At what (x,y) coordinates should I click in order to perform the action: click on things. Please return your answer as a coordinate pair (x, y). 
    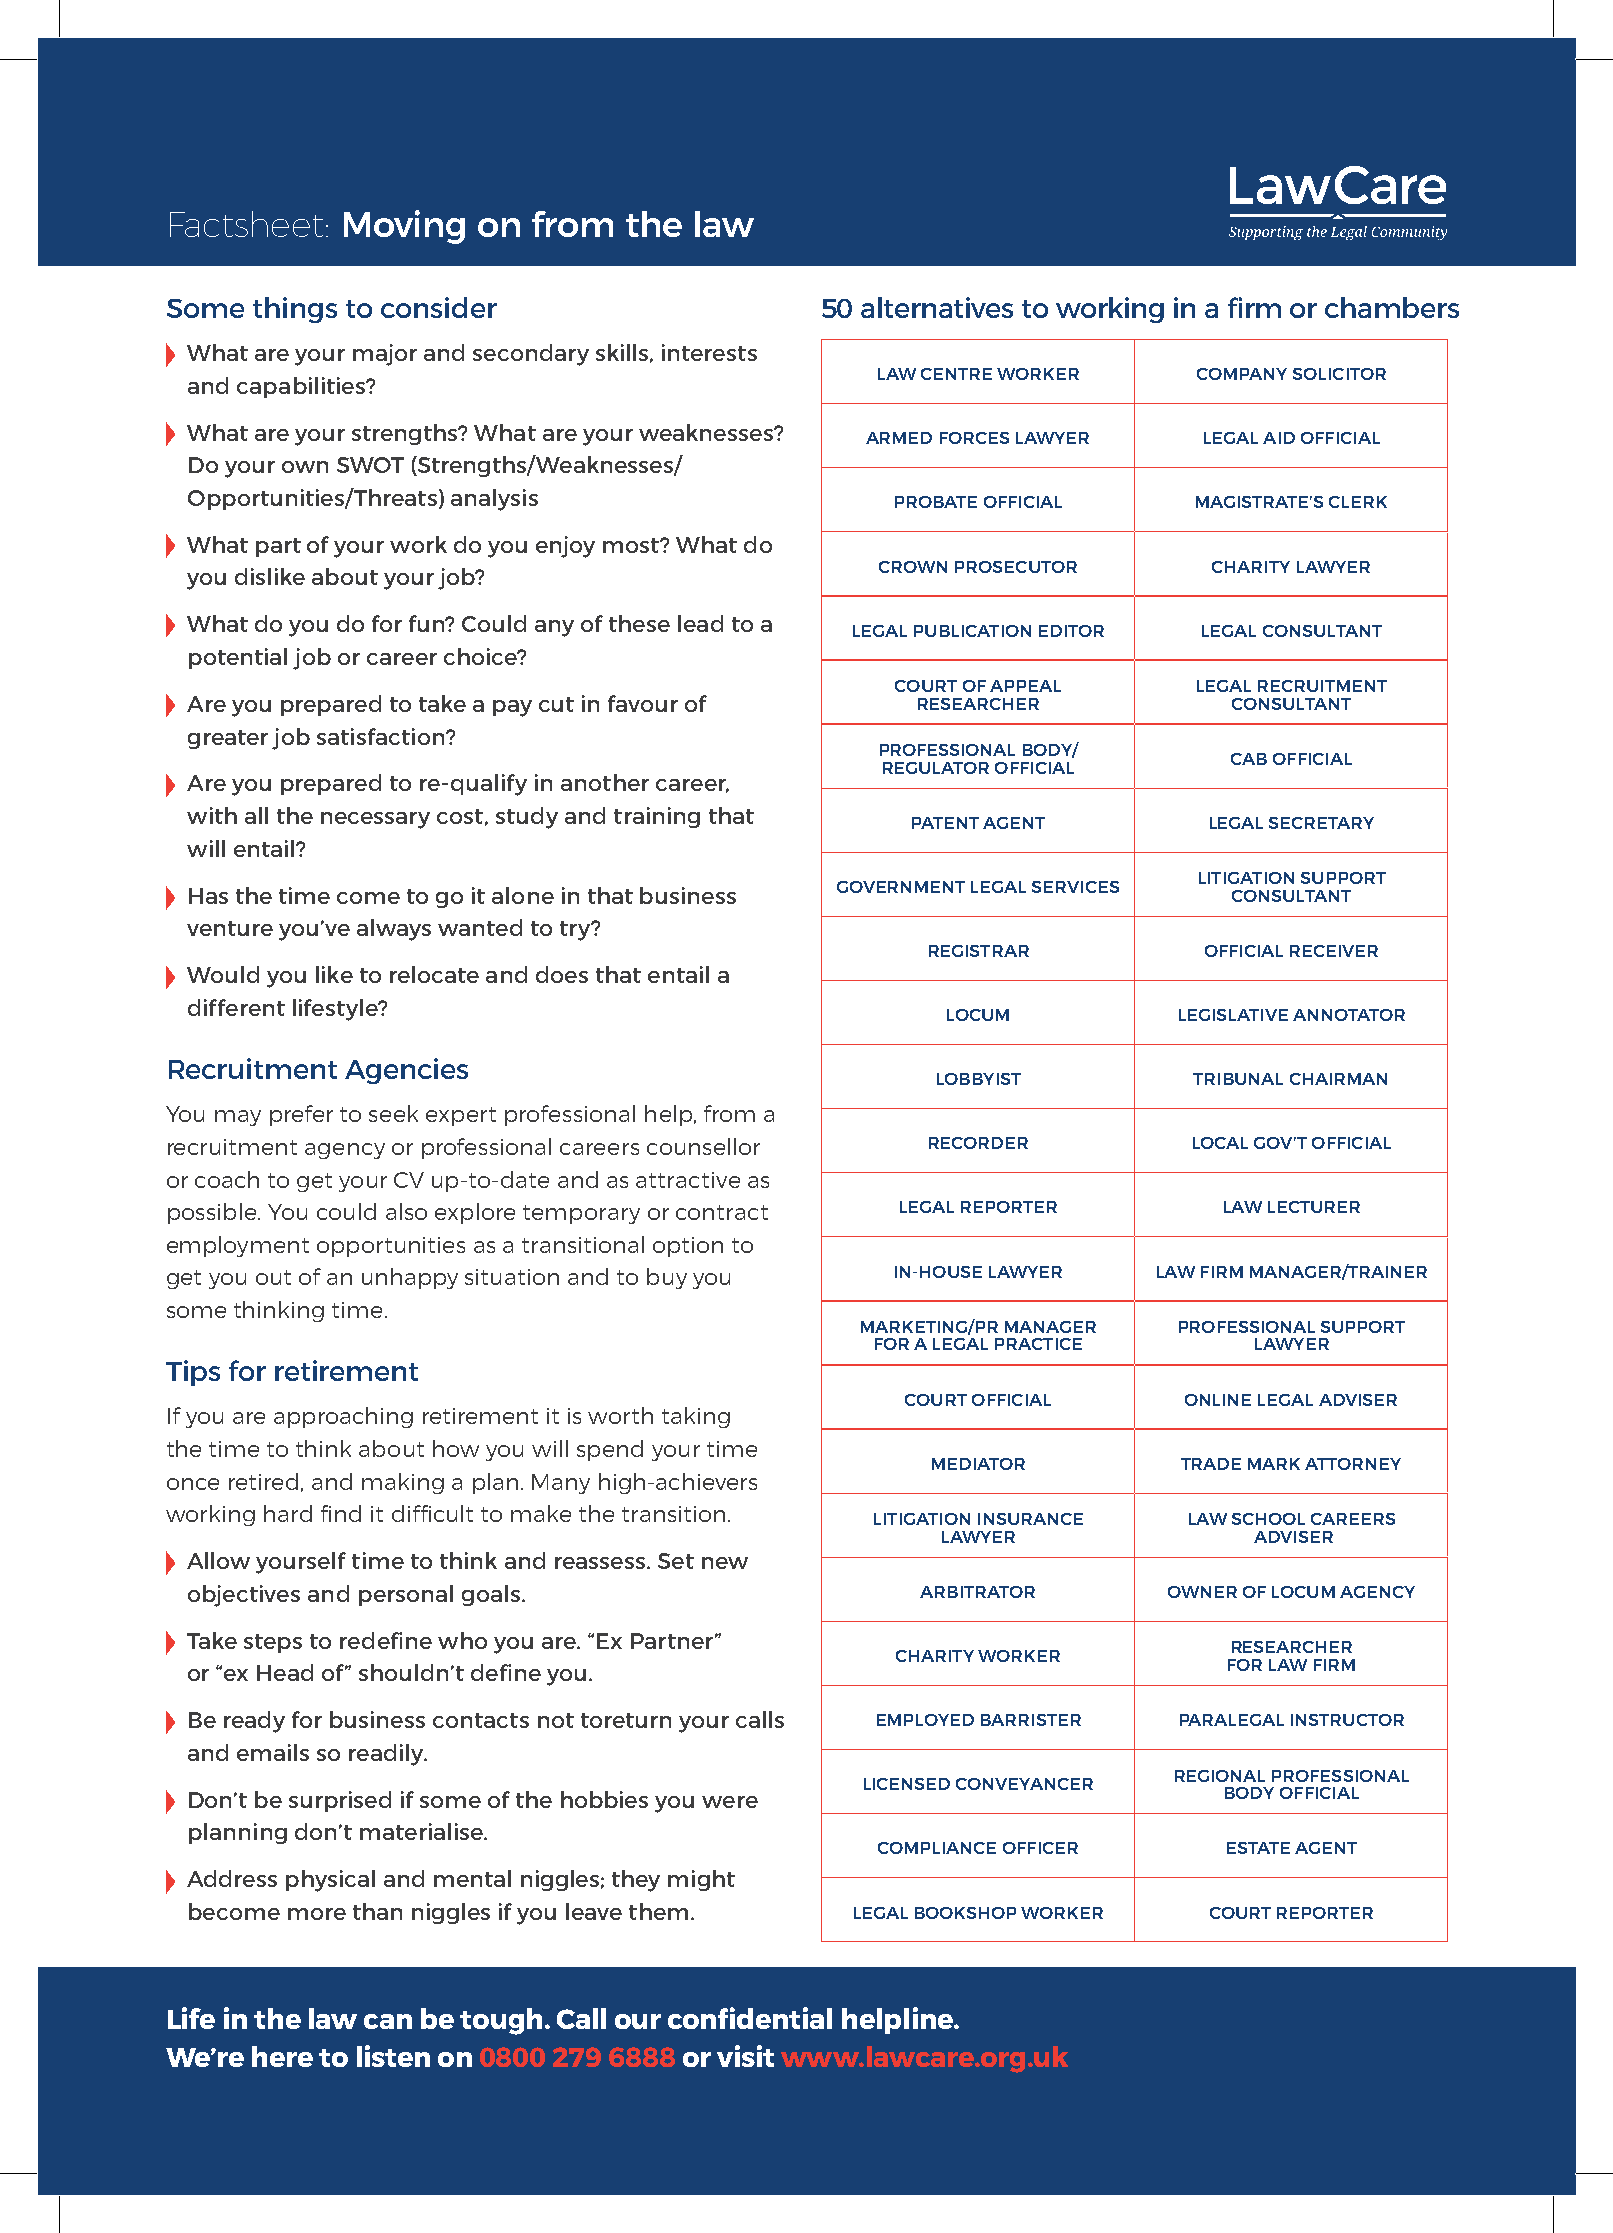
    Looking at the image, I should click on (295, 310).
